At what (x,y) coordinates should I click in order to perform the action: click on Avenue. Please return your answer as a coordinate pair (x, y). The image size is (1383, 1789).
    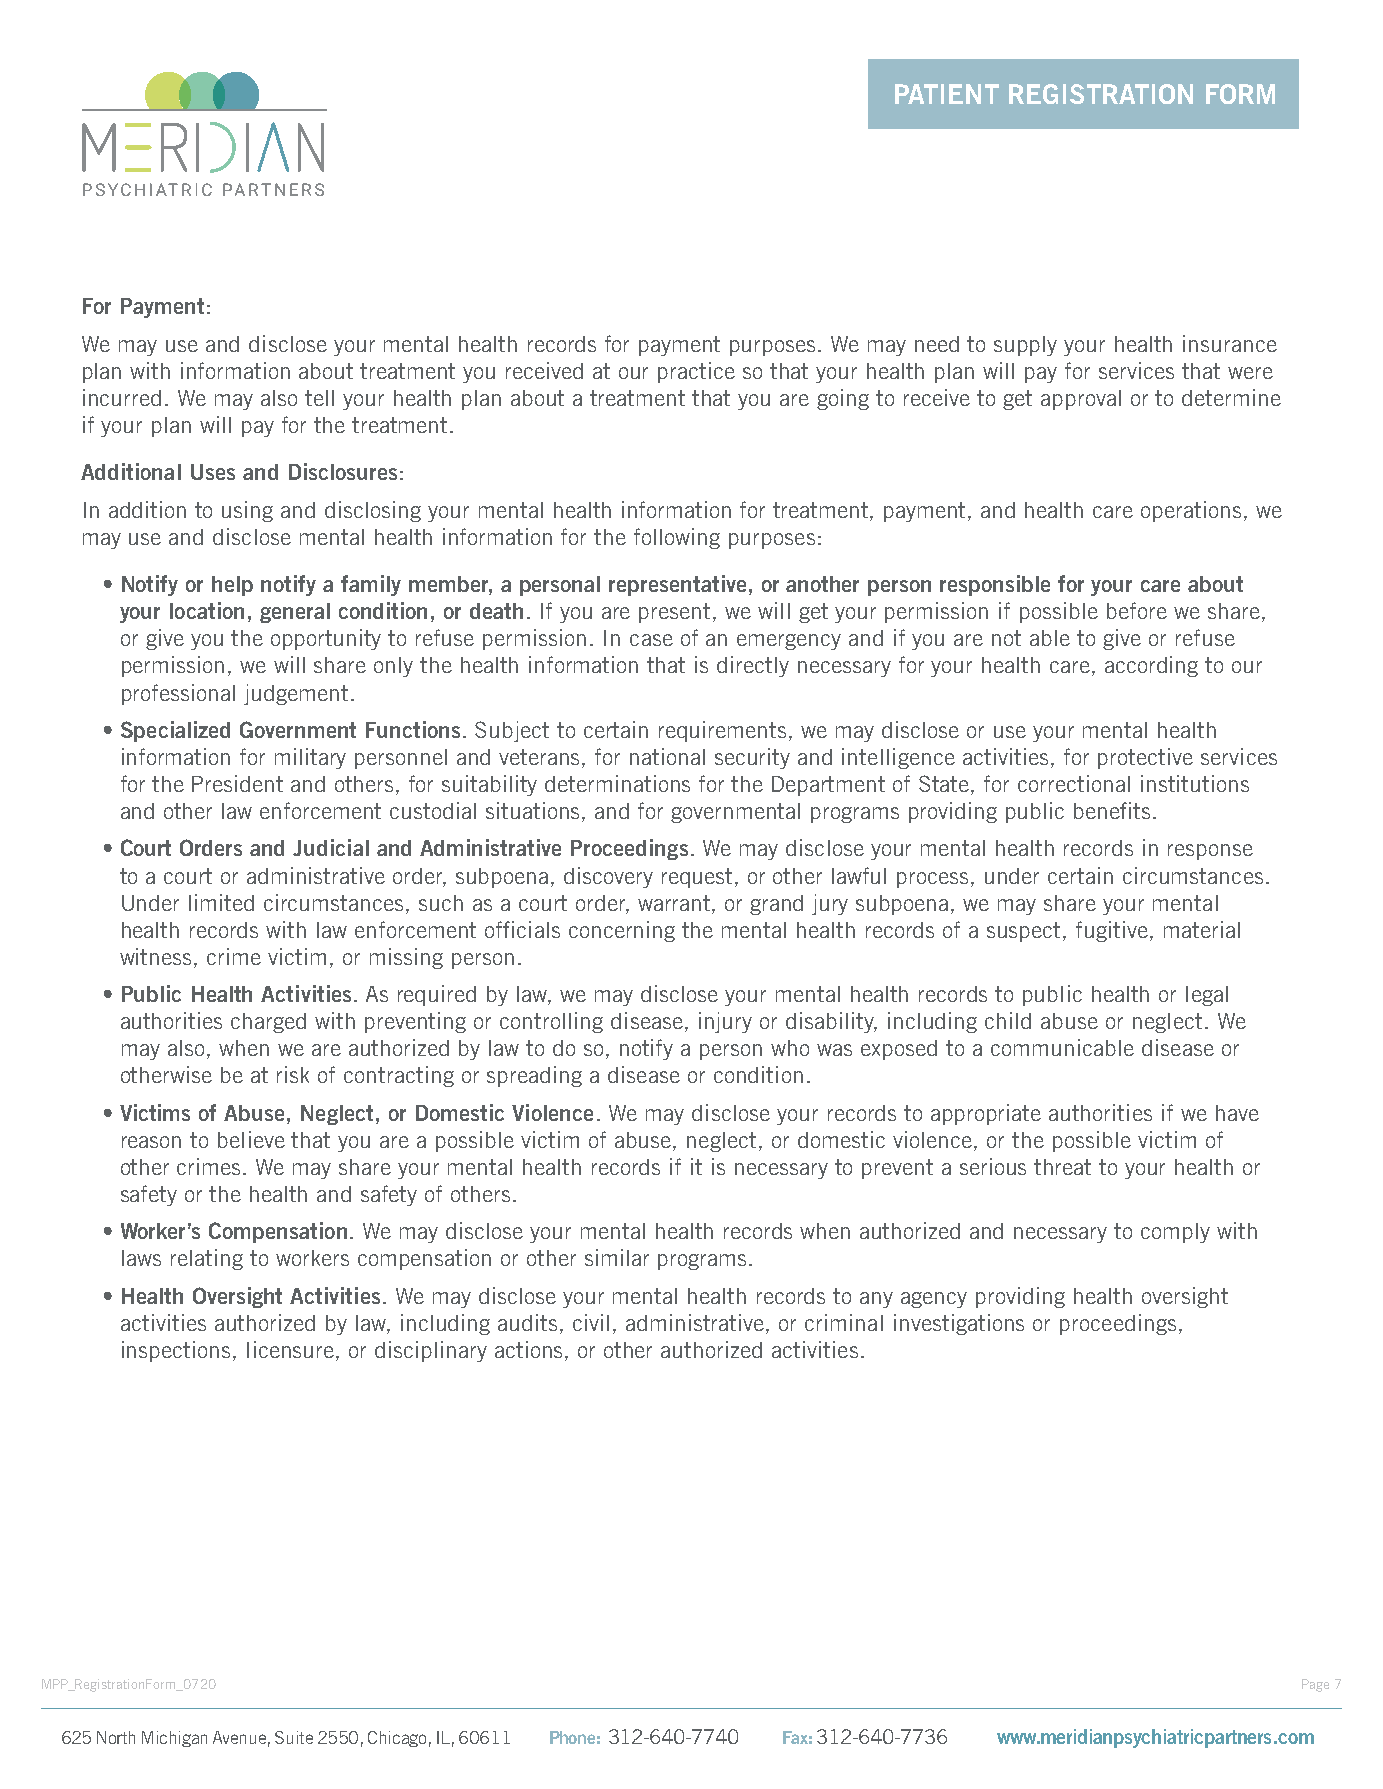
    Looking at the image, I should click on (241, 1739).
